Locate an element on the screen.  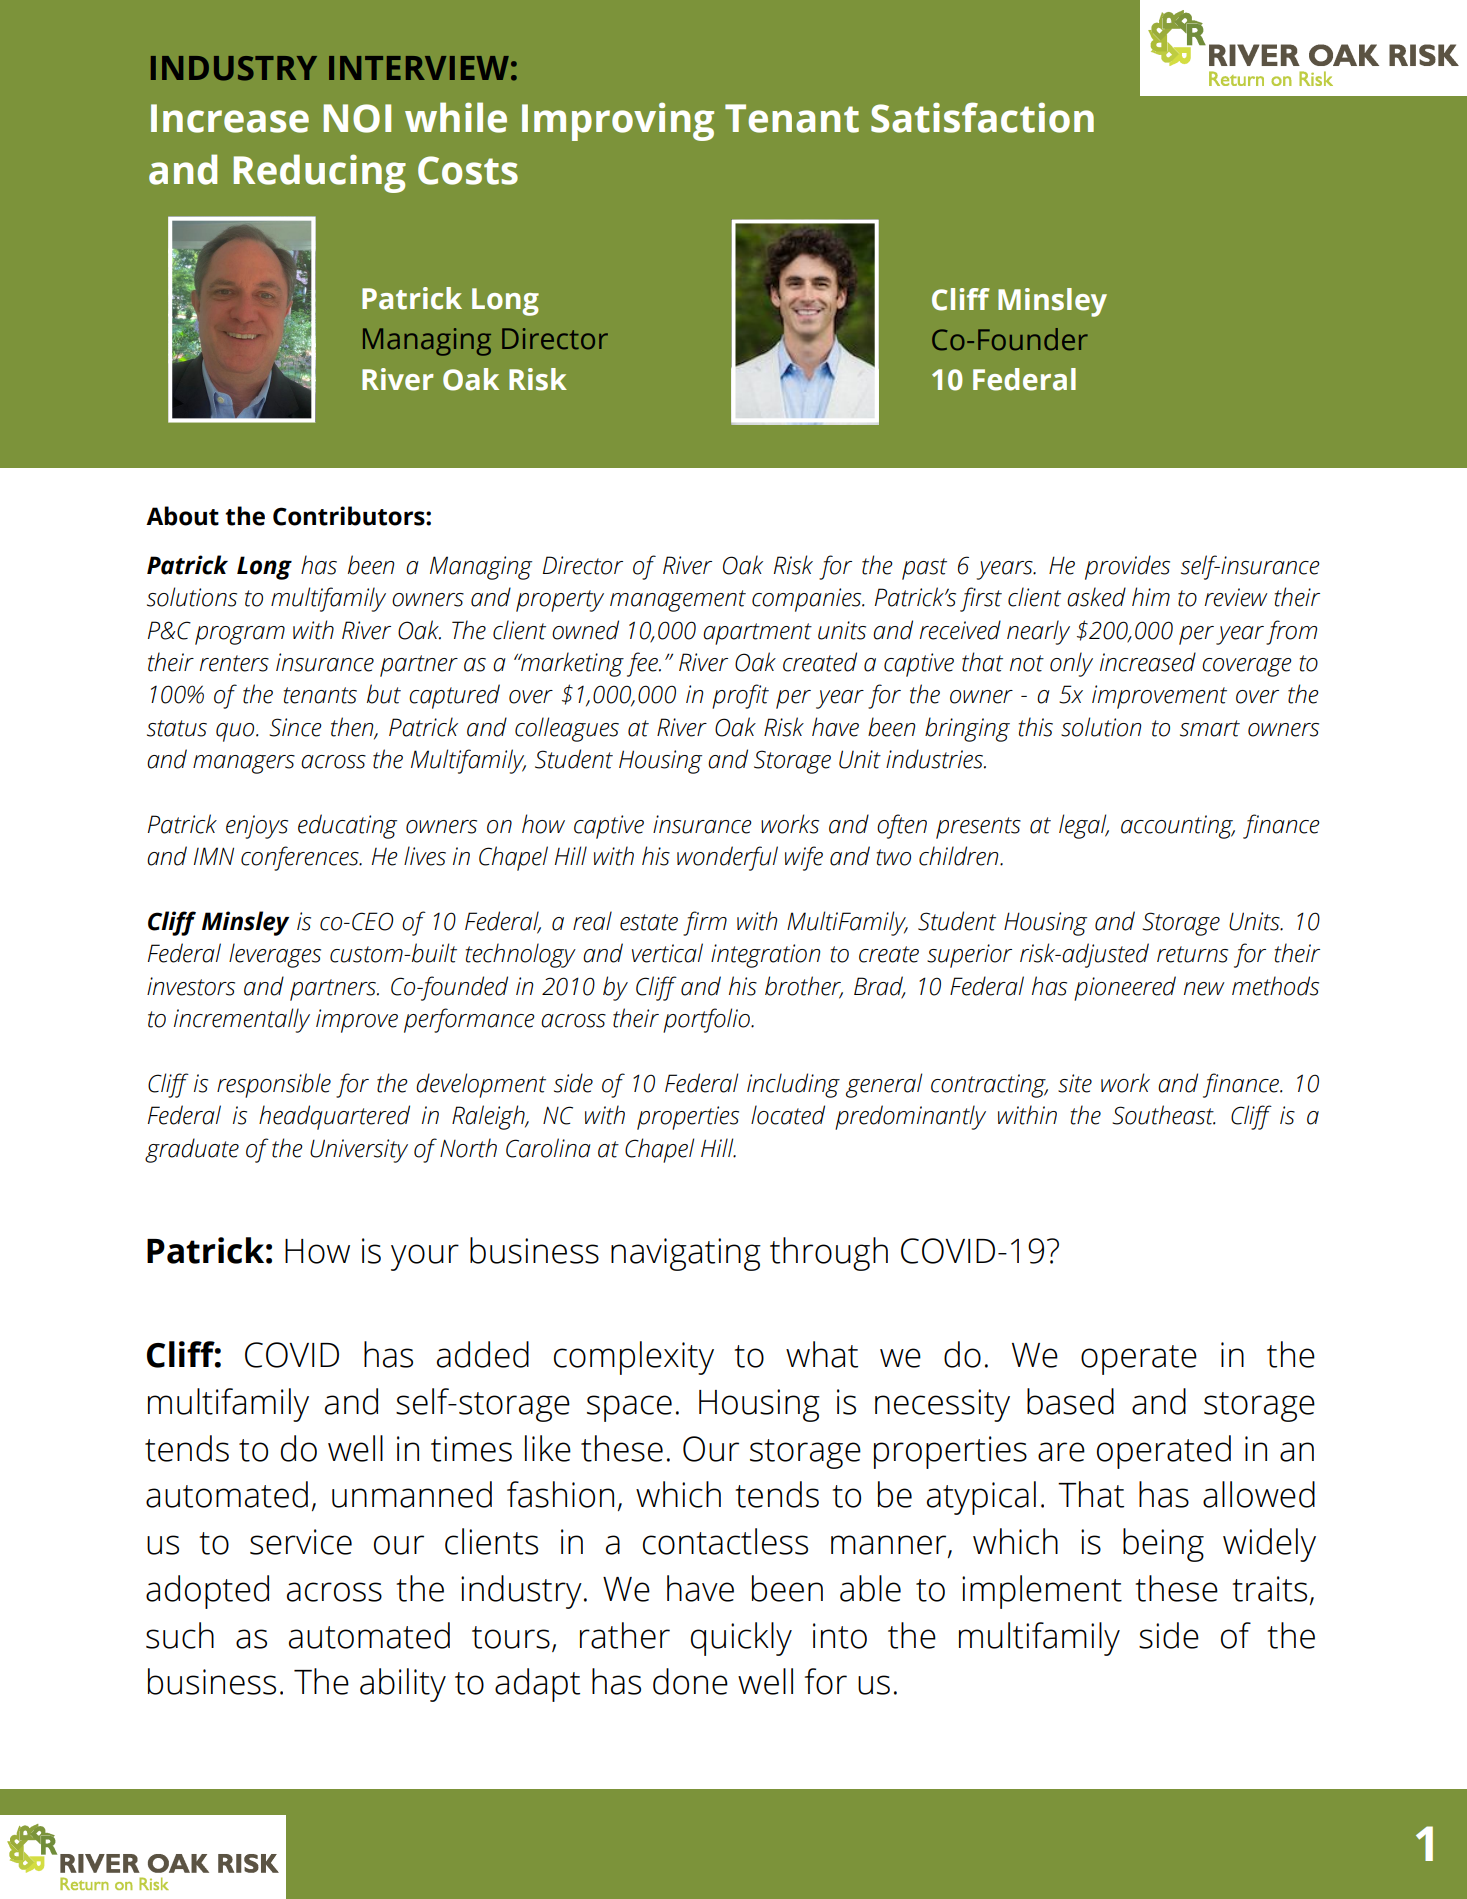
ability is located at coordinates (403, 1685).
